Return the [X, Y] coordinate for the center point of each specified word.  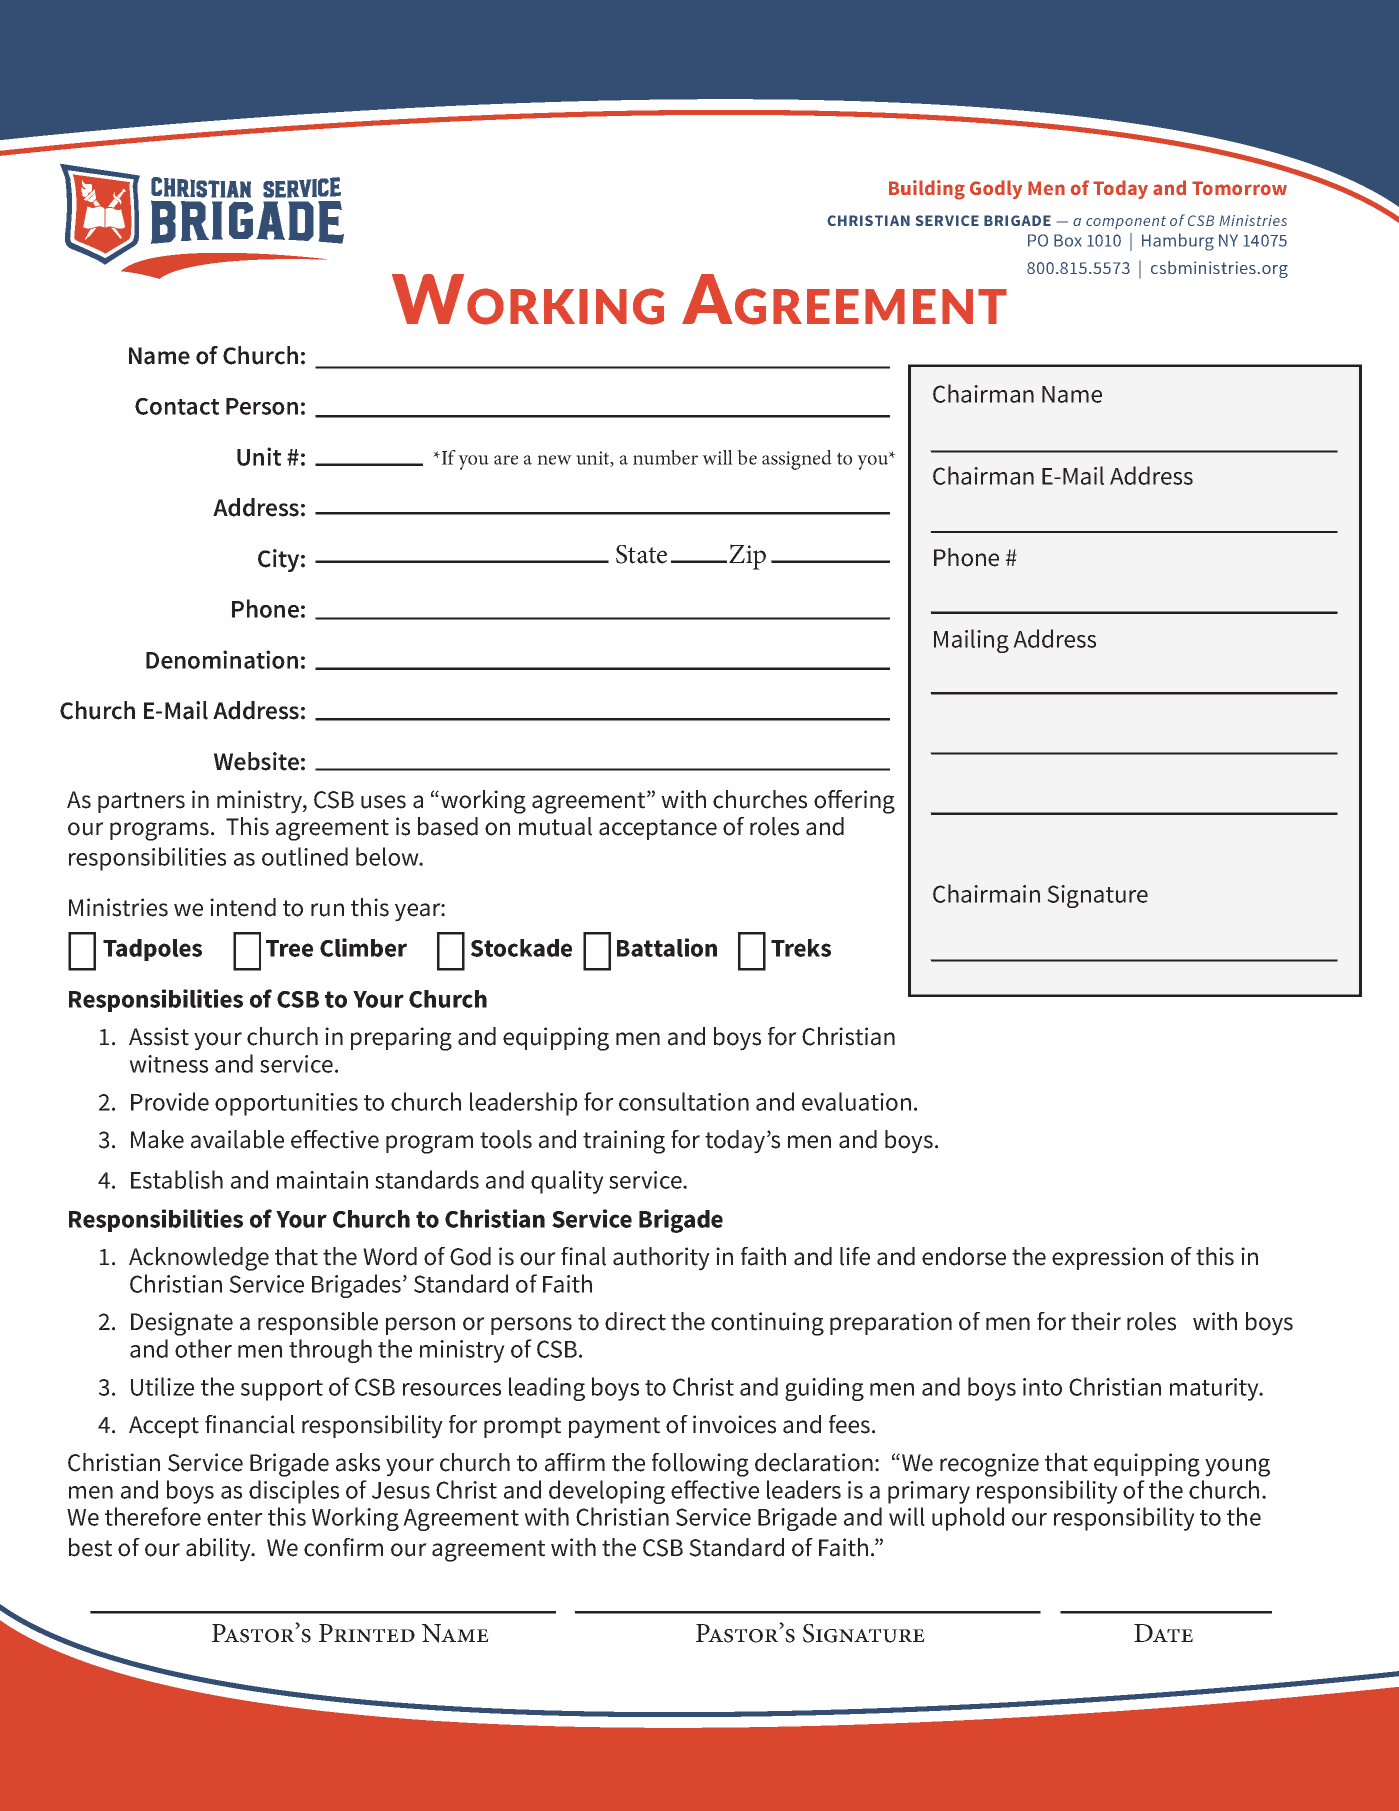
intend [243, 907]
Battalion [667, 947]
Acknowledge [199, 1259]
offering [854, 802]
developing [607, 1492]
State [641, 554]
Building [927, 190]
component [1126, 222]
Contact [177, 406]
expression [1107, 1258]
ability [219, 1550]
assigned [797, 460]
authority [661, 1259]
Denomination [222, 659]
